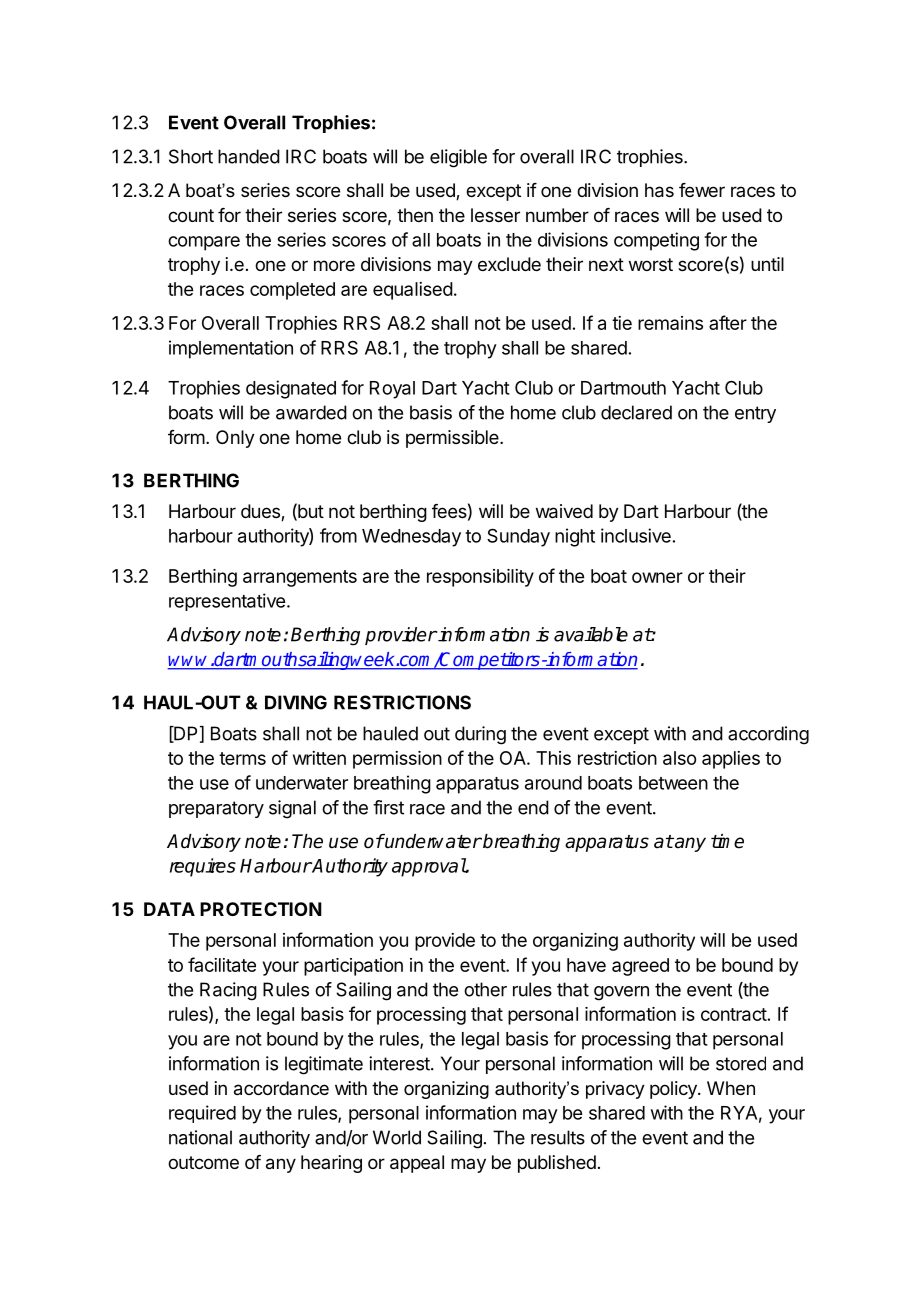  What do you see at coordinates (200, 1137) in the screenshot?
I see `national` at bounding box center [200, 1137].
